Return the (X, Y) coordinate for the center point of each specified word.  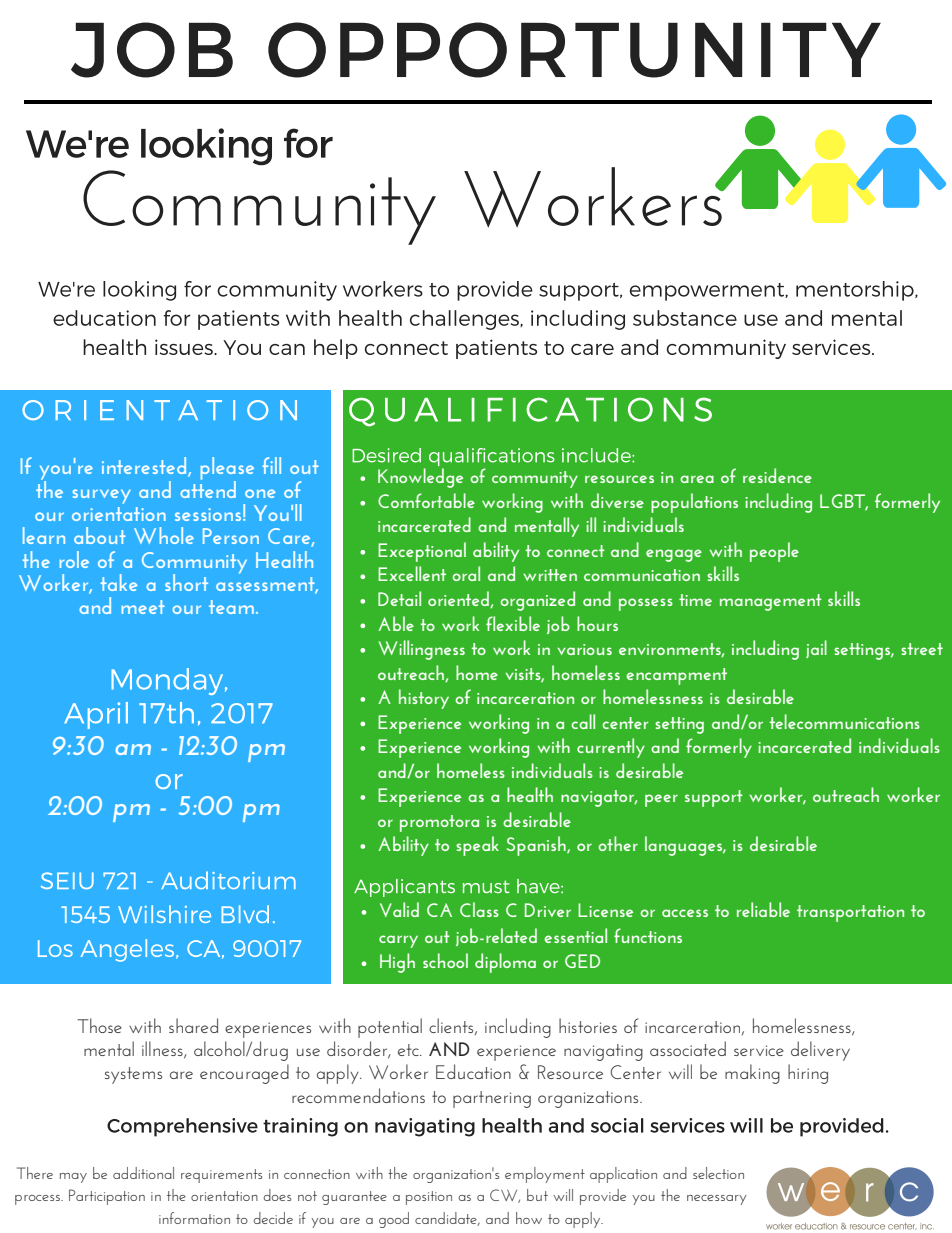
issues (185, 347)
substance (685, 318)
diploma (505, 963)
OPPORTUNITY (574, 50)
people (774, 552)
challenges (465, 320)
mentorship (856, 291)
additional (143, 1173)
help (336, 349)
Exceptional (422, 552)
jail (816, 649)
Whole (164, 535)
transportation (850, 913)
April (96, 715)
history (424, 699)
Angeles (128, 950)
